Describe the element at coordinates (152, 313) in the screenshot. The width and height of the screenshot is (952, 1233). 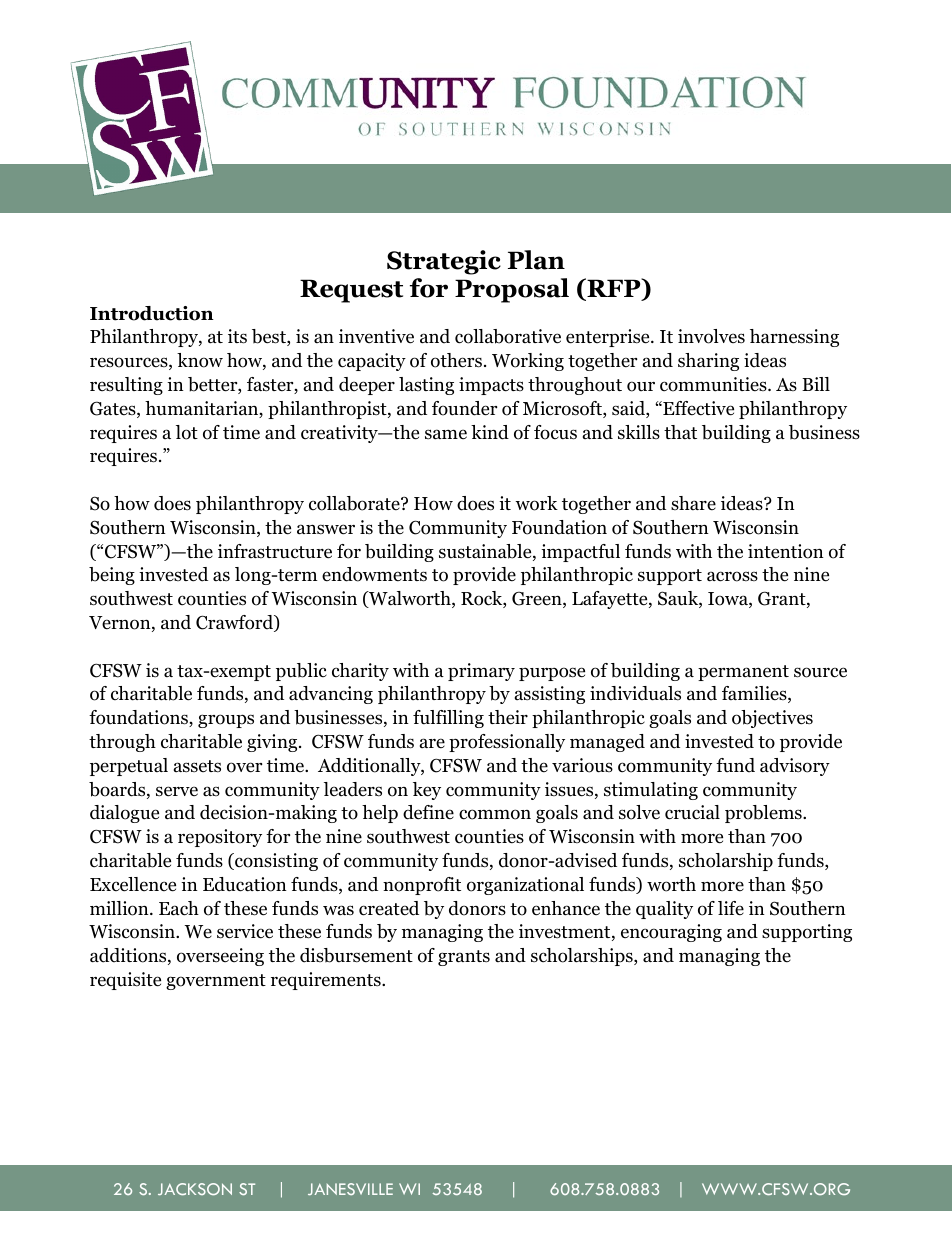
I see `Introduction` at that location.
